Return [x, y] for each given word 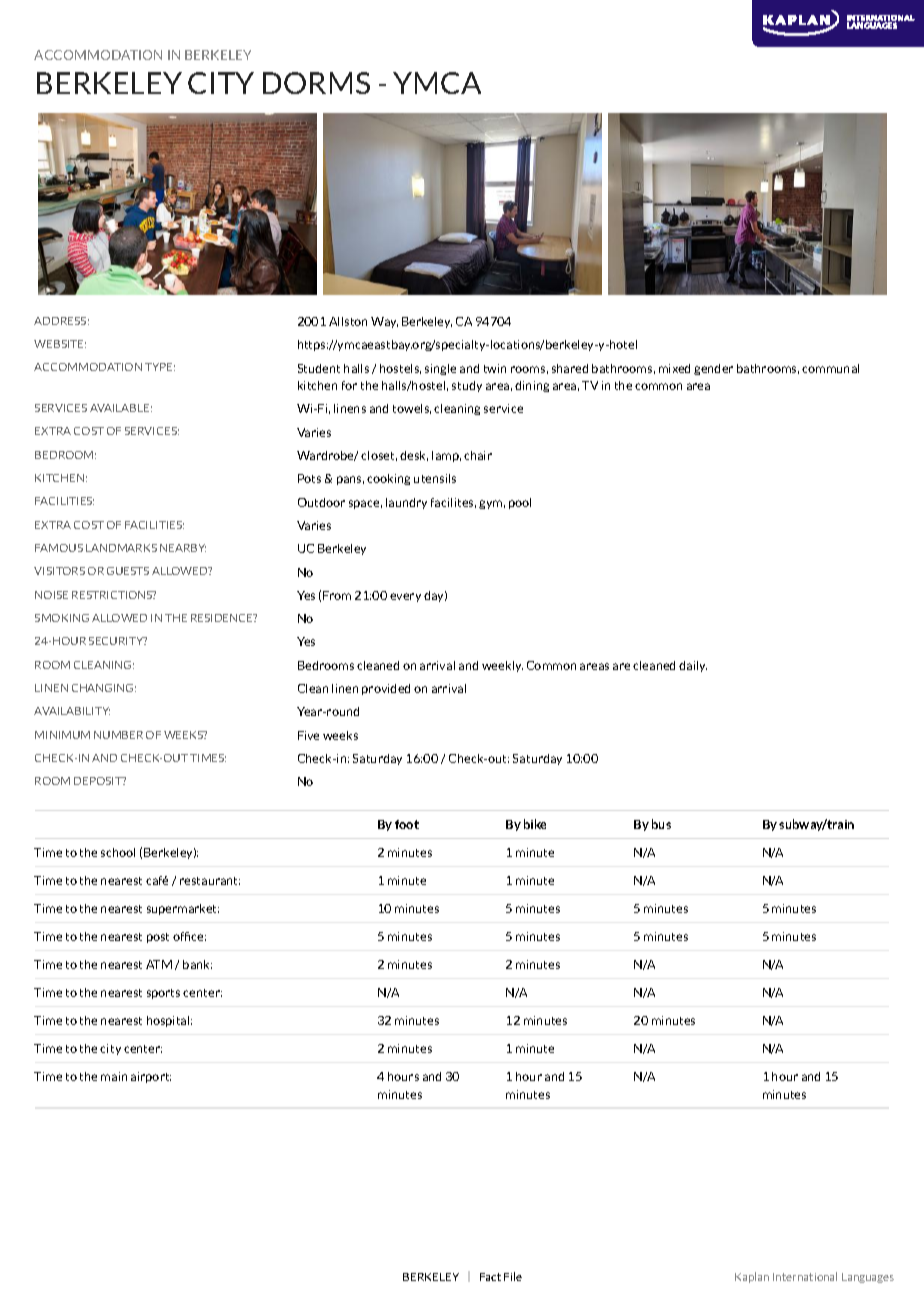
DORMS [316, 83]
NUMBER [118, 735]
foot [407, 824]
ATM [159, 964]
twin [495, 368]
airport [151, 1077]
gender [713, 369]
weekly [502, 666]
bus [661, 824]
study [467, 386]
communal [830, 368]
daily [693, 666]
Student [319, 368]
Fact [490, 1277]
